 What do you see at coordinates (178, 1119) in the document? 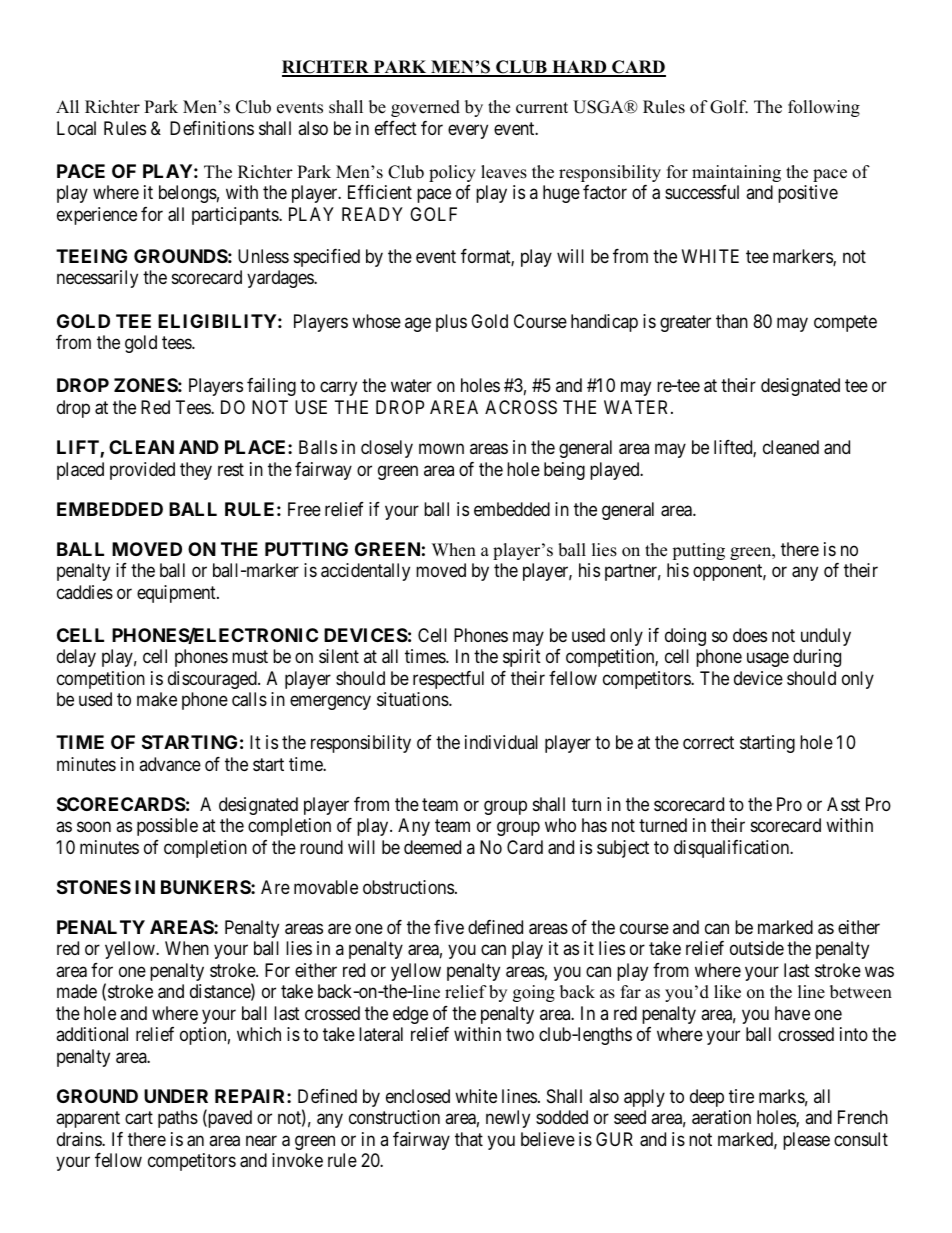
I see `paths` at bounding box center [178, 1119].
